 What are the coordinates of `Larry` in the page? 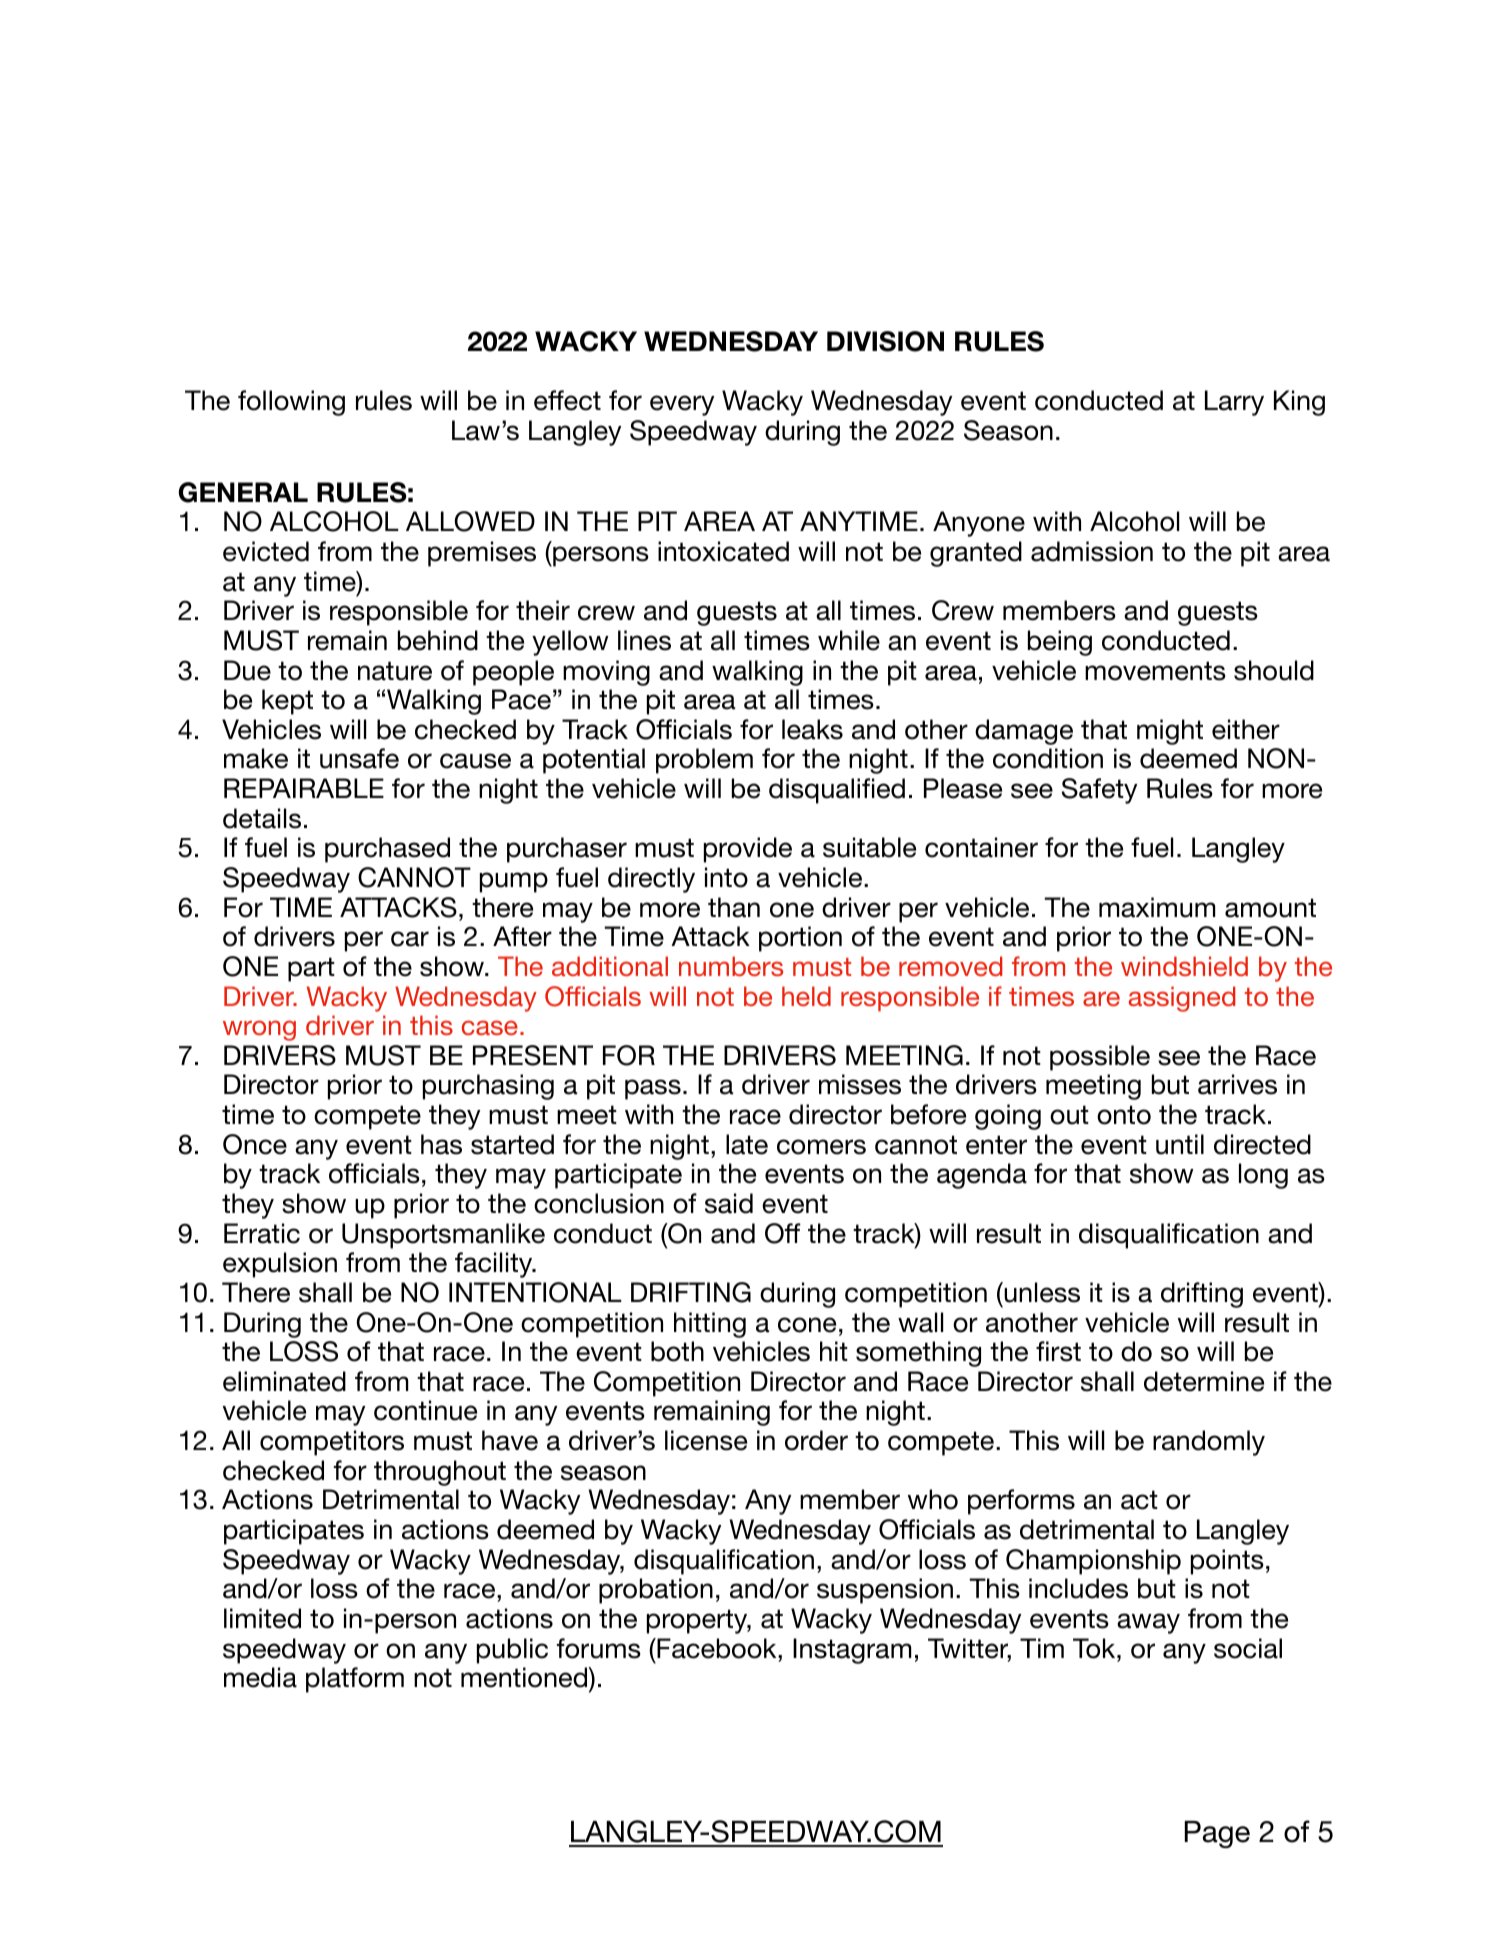 It's located at (1234, 403).
